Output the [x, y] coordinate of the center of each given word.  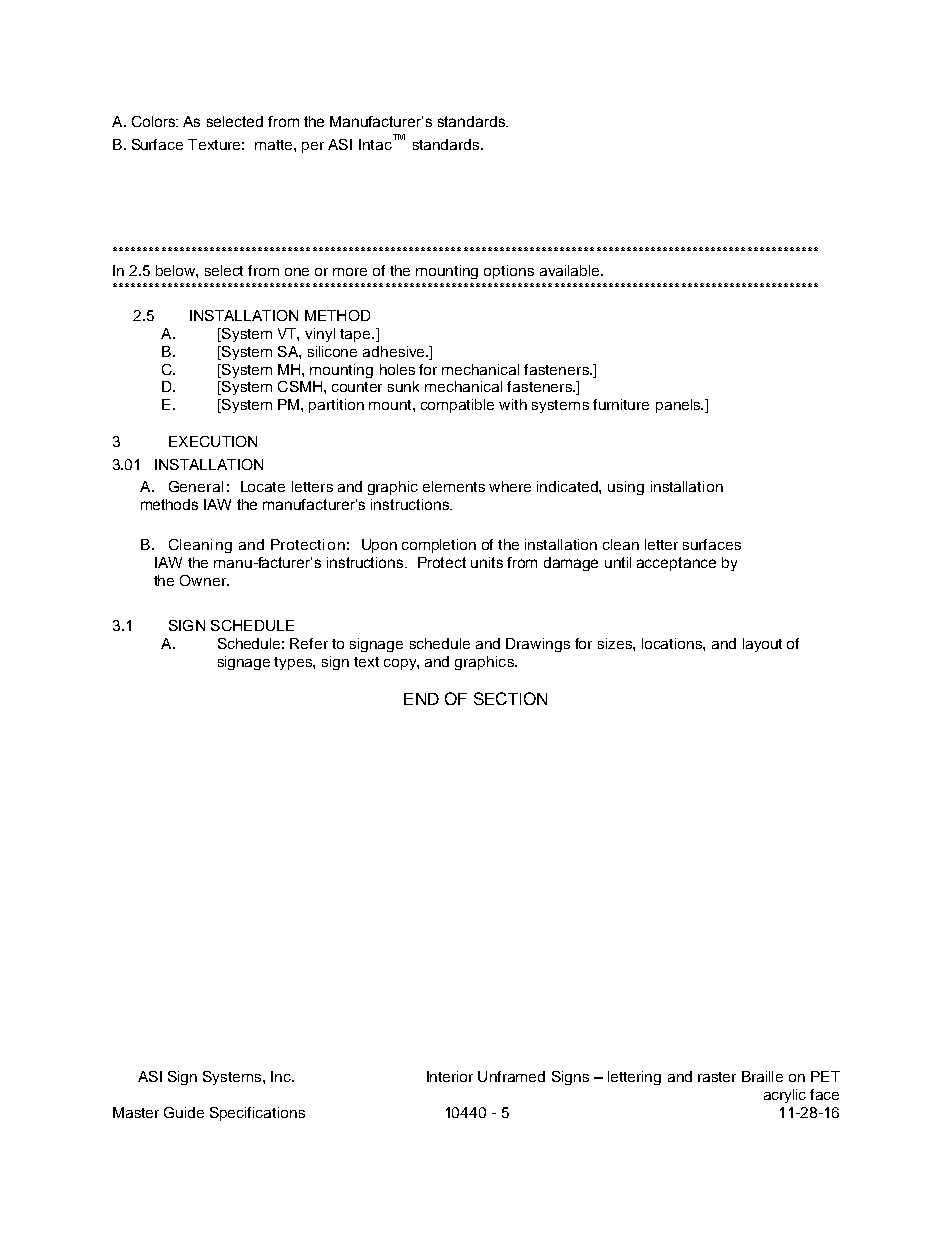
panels [679, 406]
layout [762, 645]
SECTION [510, 698]
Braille [762, 1076]
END [421, 699]
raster [717, 1077]
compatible [457, 406]
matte [275, 145]
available [571, 270]
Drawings [538, 645]
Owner [204, 580]
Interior [450, 1076]
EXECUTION [213, 441]
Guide [184, 1112]
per [313, 147]
